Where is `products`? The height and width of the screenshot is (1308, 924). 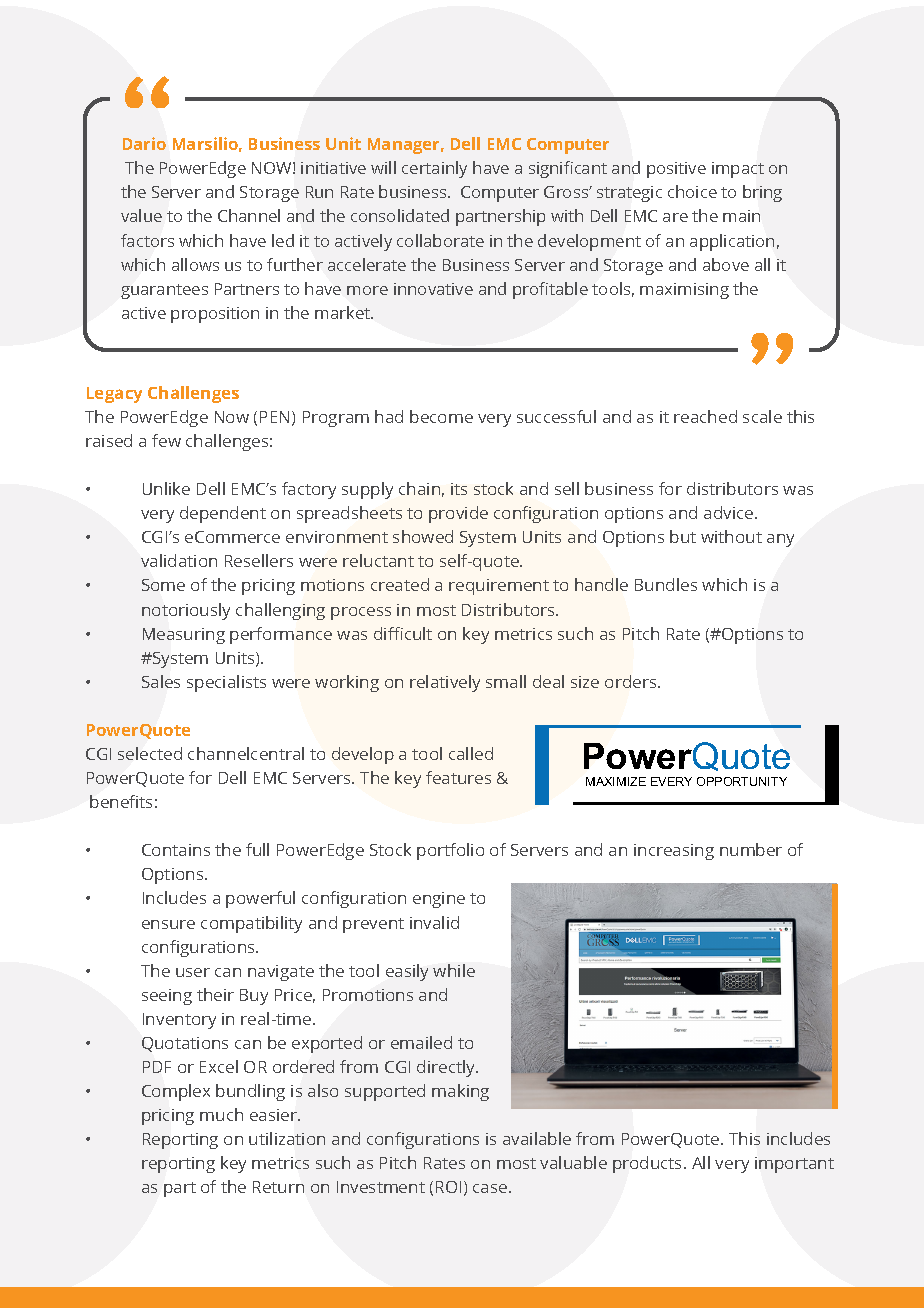 products is located at coordinates (649, 1164).
